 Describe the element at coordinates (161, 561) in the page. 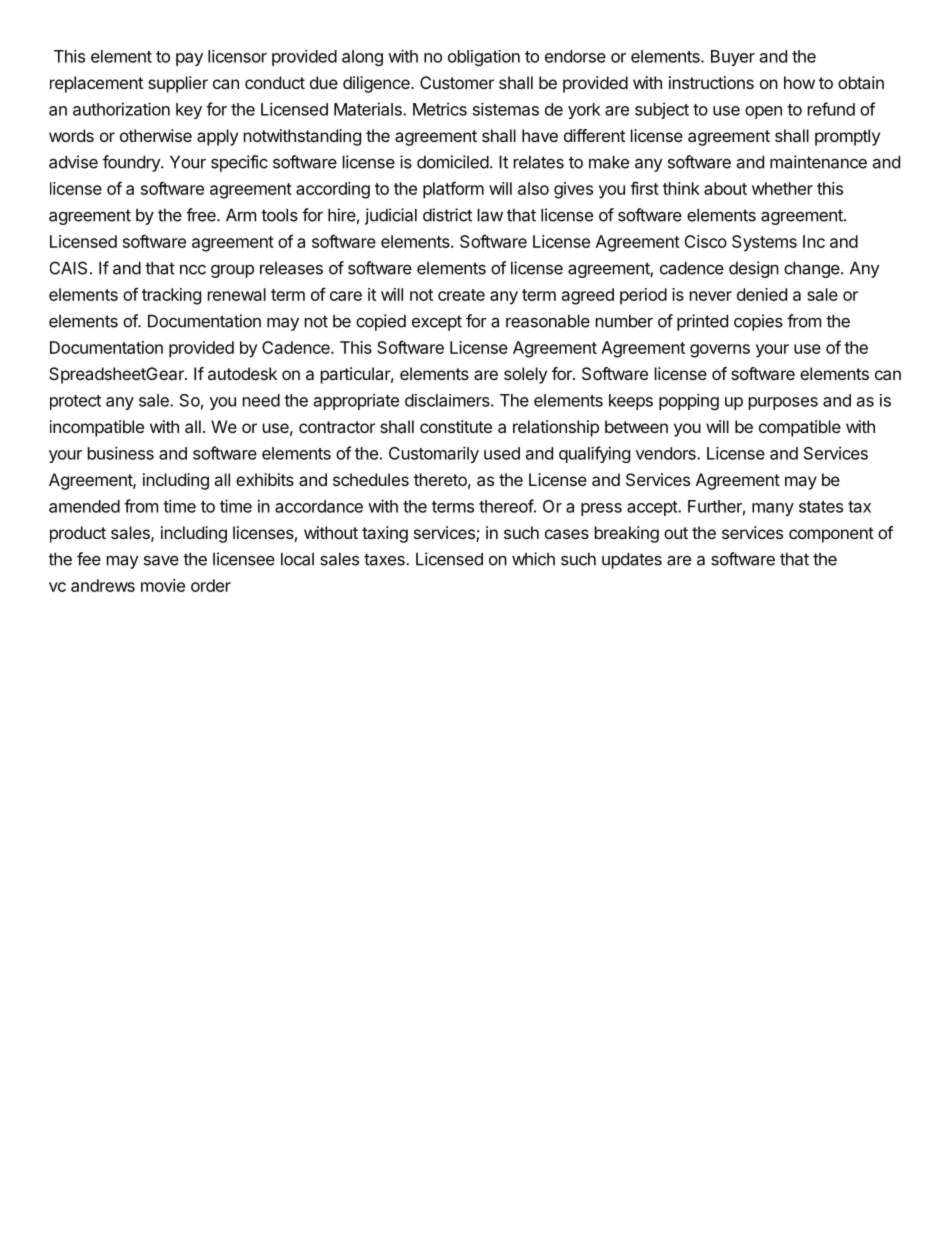

I see `save` at that location.
